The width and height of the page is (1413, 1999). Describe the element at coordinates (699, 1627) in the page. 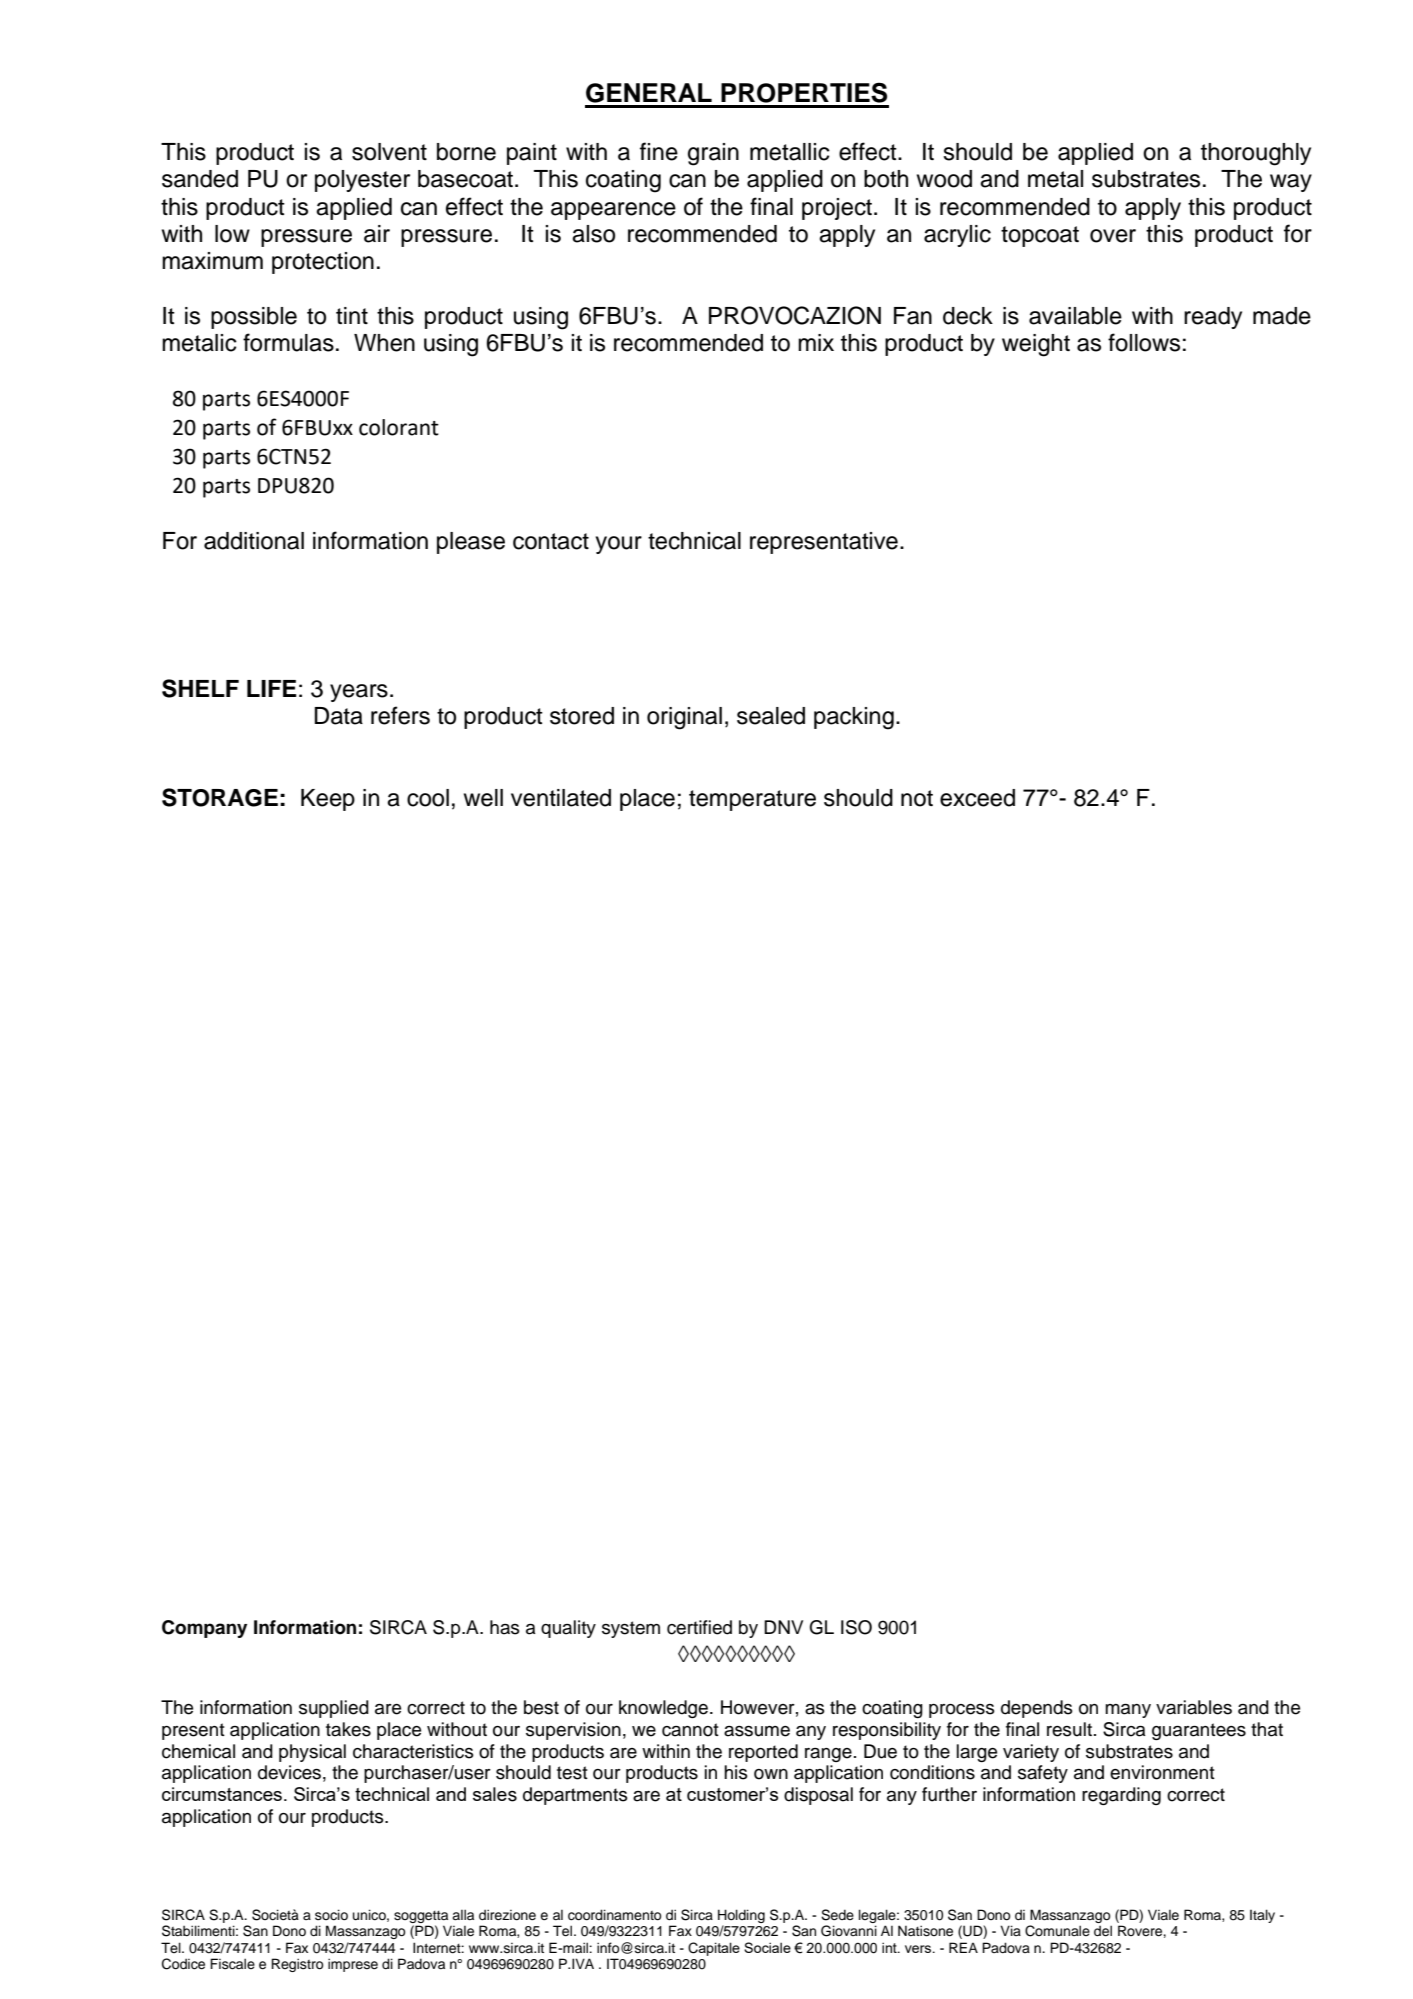

I see `certified` at that location.
